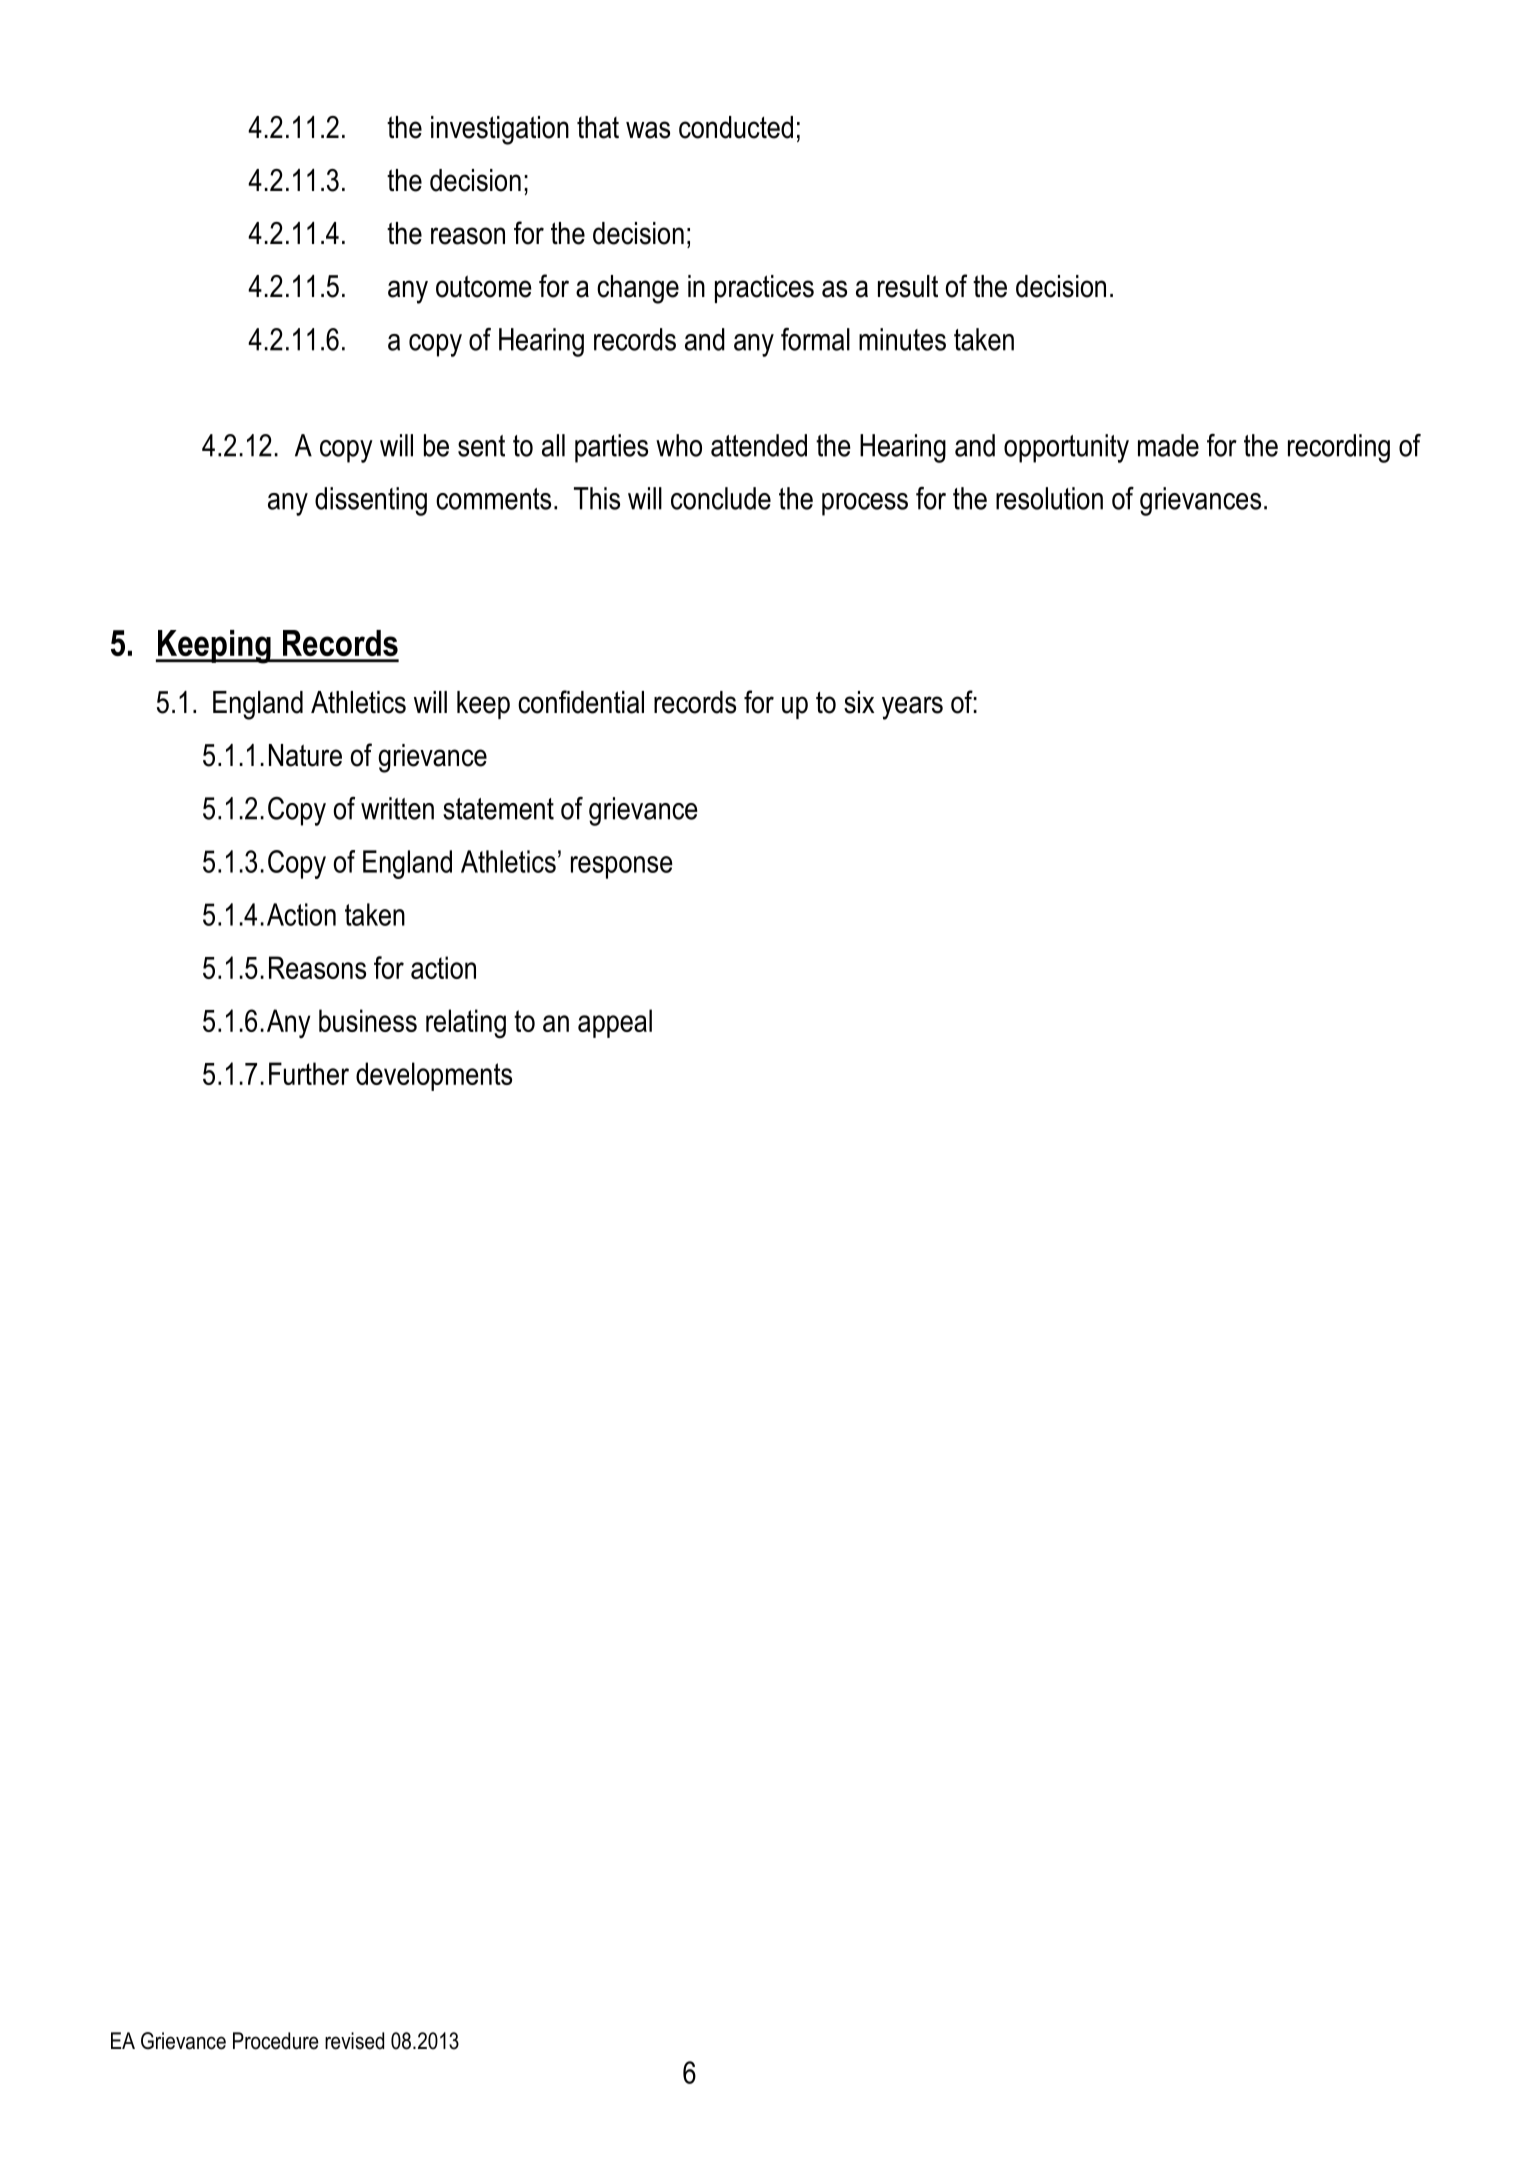 Image resolution: width=1530 pixels, height=2164 pixels. What do you see at coordinates (500, 130) in the image?
I see `investigation` at bounding box center [500, 130].
